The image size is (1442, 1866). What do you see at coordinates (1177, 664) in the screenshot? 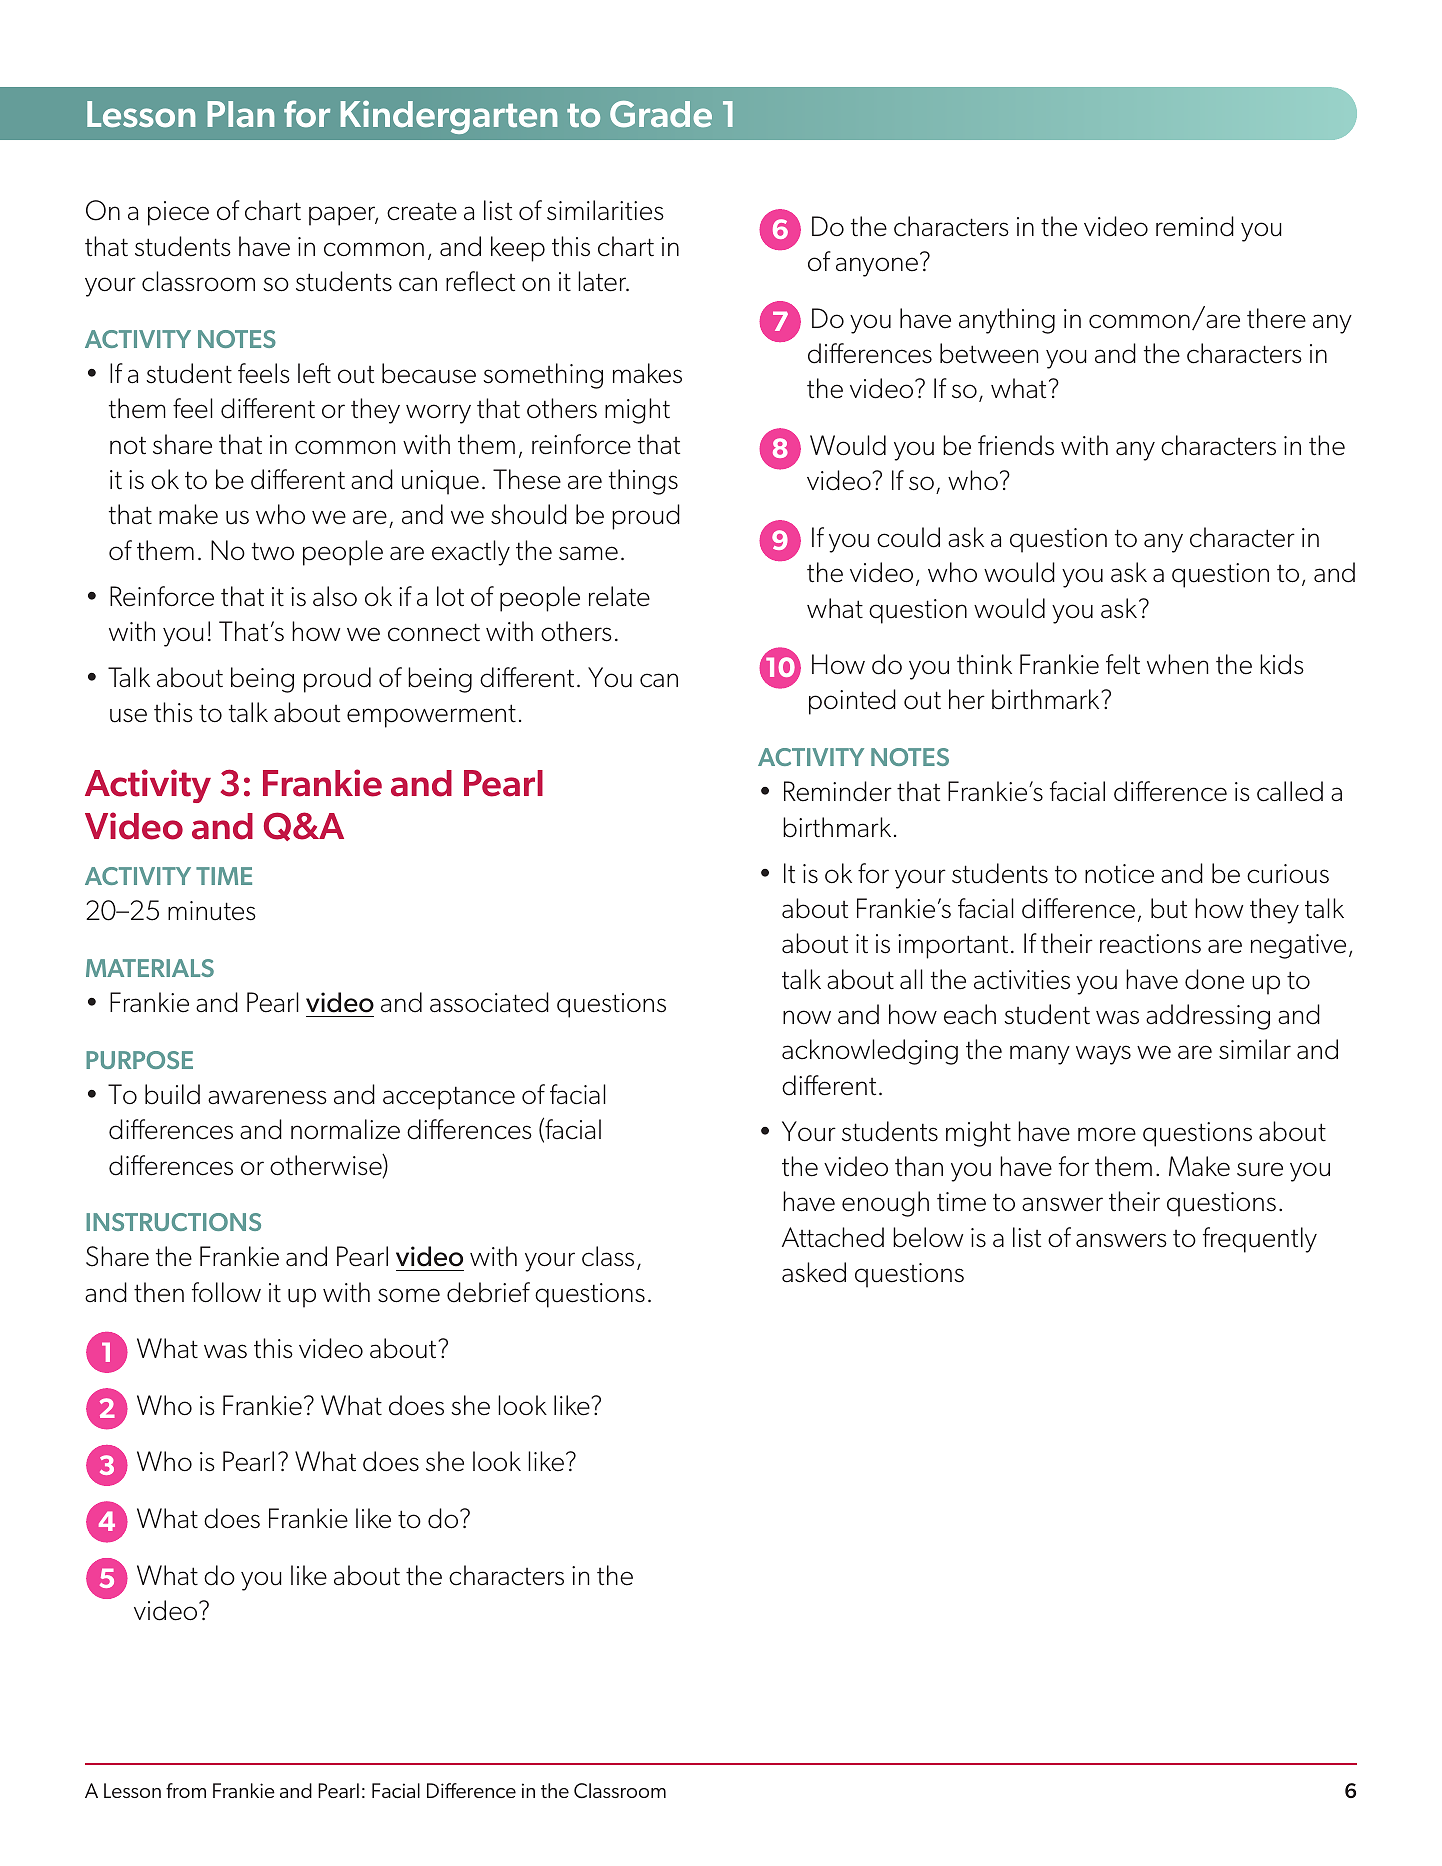
I see `when` at bounding box center [1177, 664].
